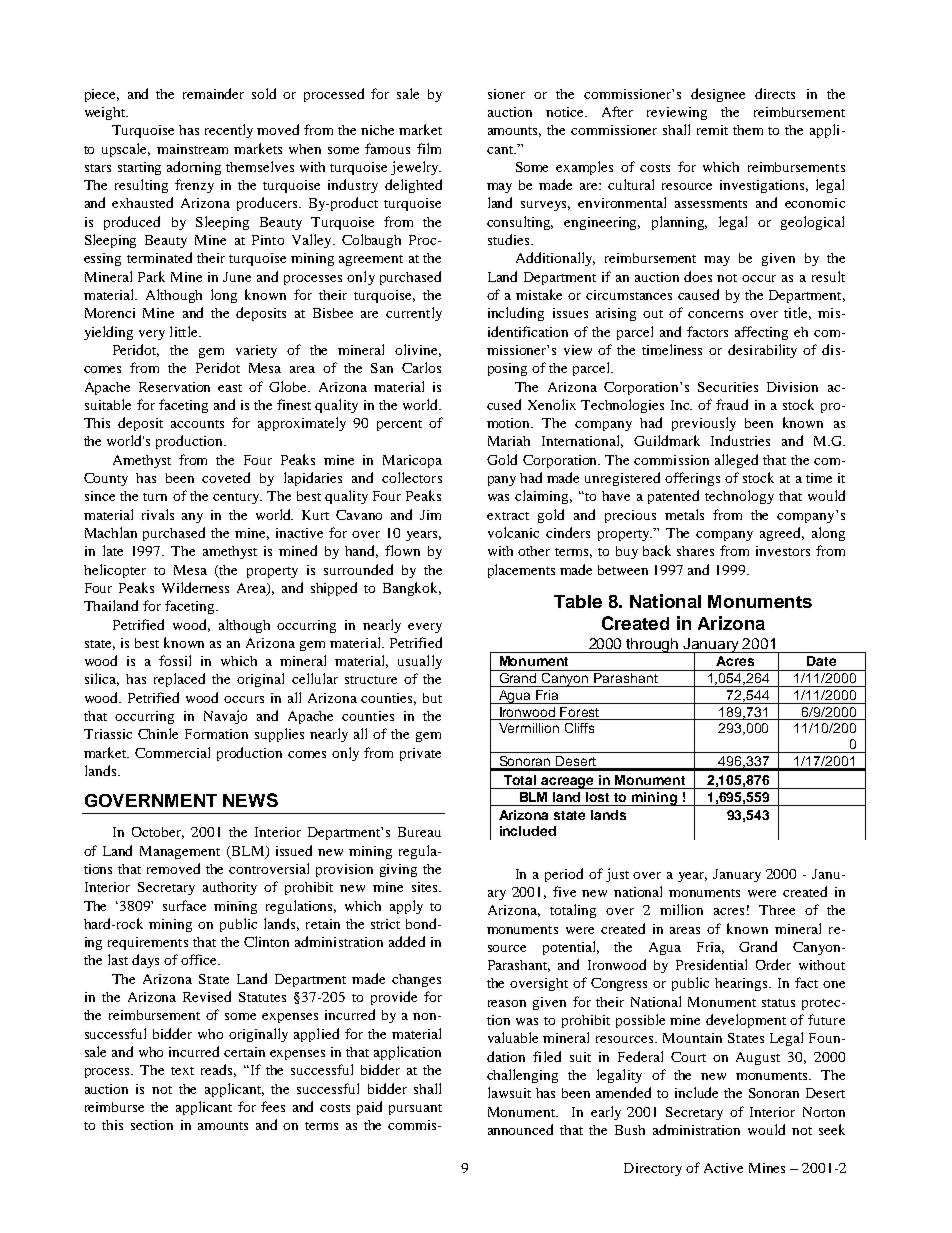 This image has width=952, height=1233. Describe the element at coordinates (736, 461) in the image. I see `alleged` at that location.
